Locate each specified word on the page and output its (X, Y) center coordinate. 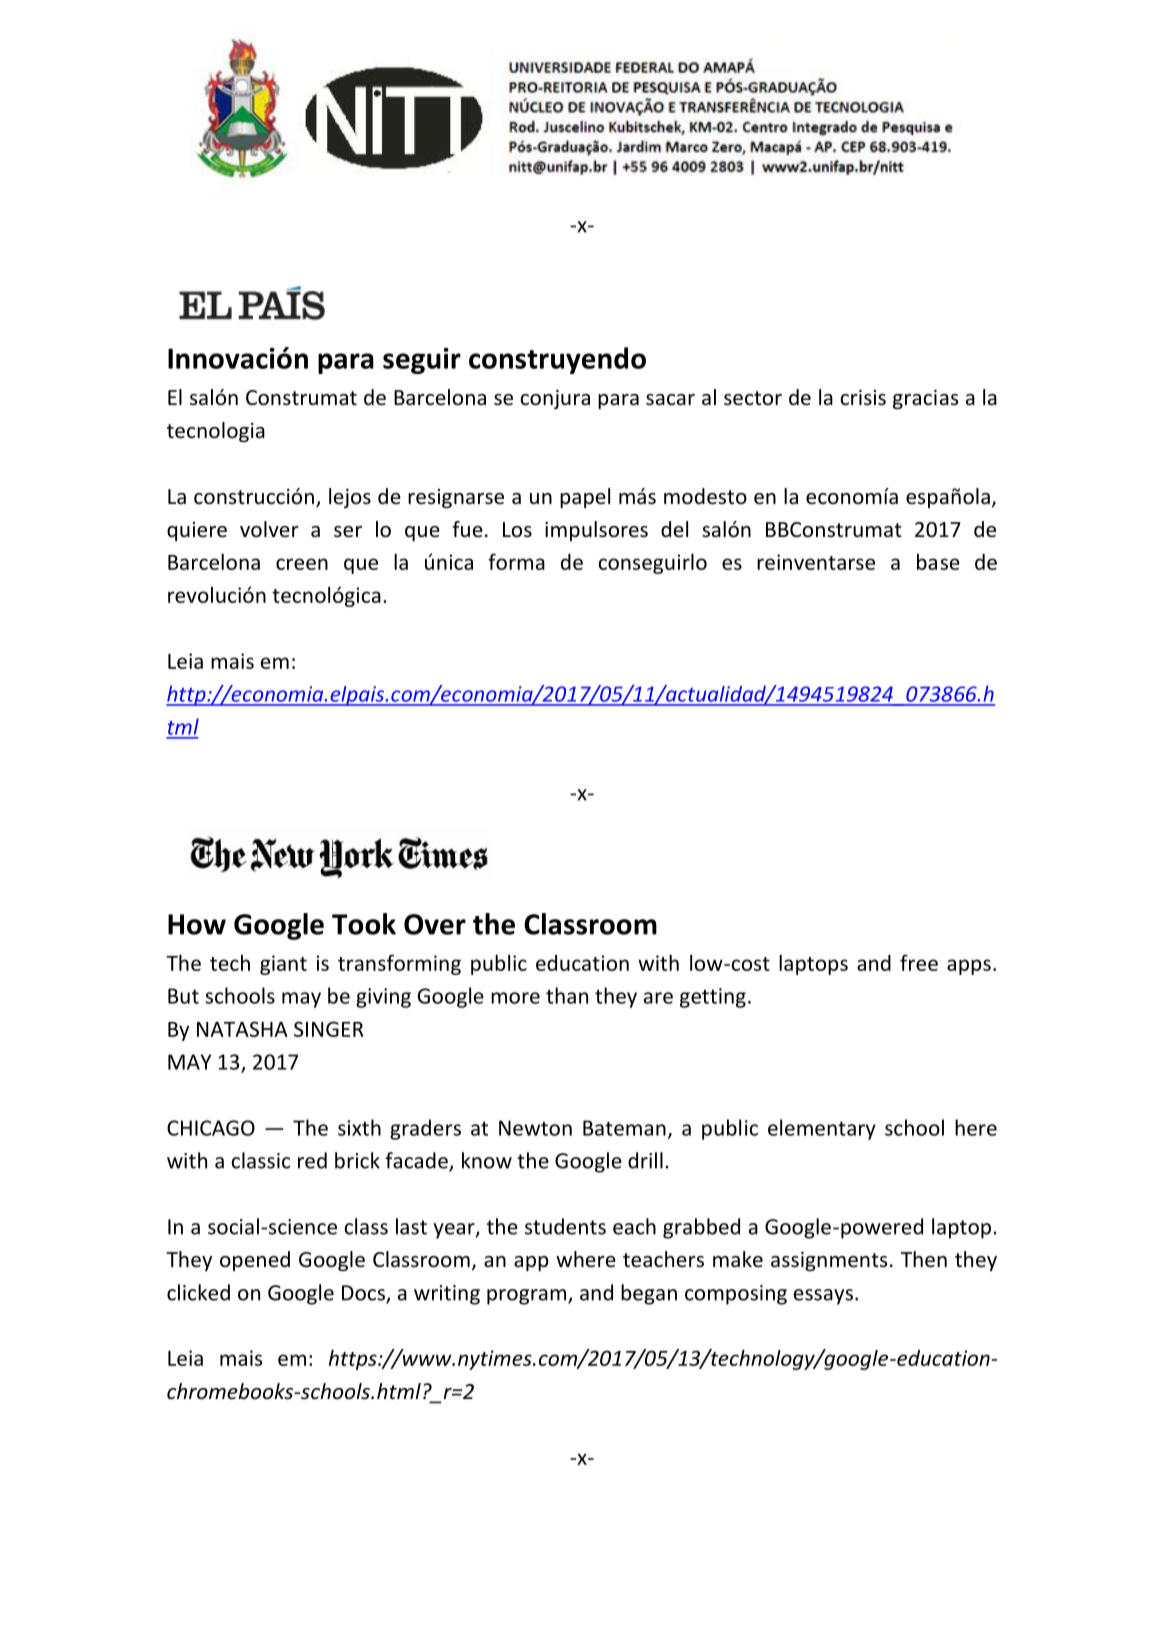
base (938, 562)
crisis (863, 398)
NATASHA (242, 1029)
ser (348, 532)
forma (516, 561)
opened (255, 1261)
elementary (822, 1129)
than (567, 995)
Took (364, 924)
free (919, 962)
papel (585, 498)
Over (435, 924)
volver (269, 529)
